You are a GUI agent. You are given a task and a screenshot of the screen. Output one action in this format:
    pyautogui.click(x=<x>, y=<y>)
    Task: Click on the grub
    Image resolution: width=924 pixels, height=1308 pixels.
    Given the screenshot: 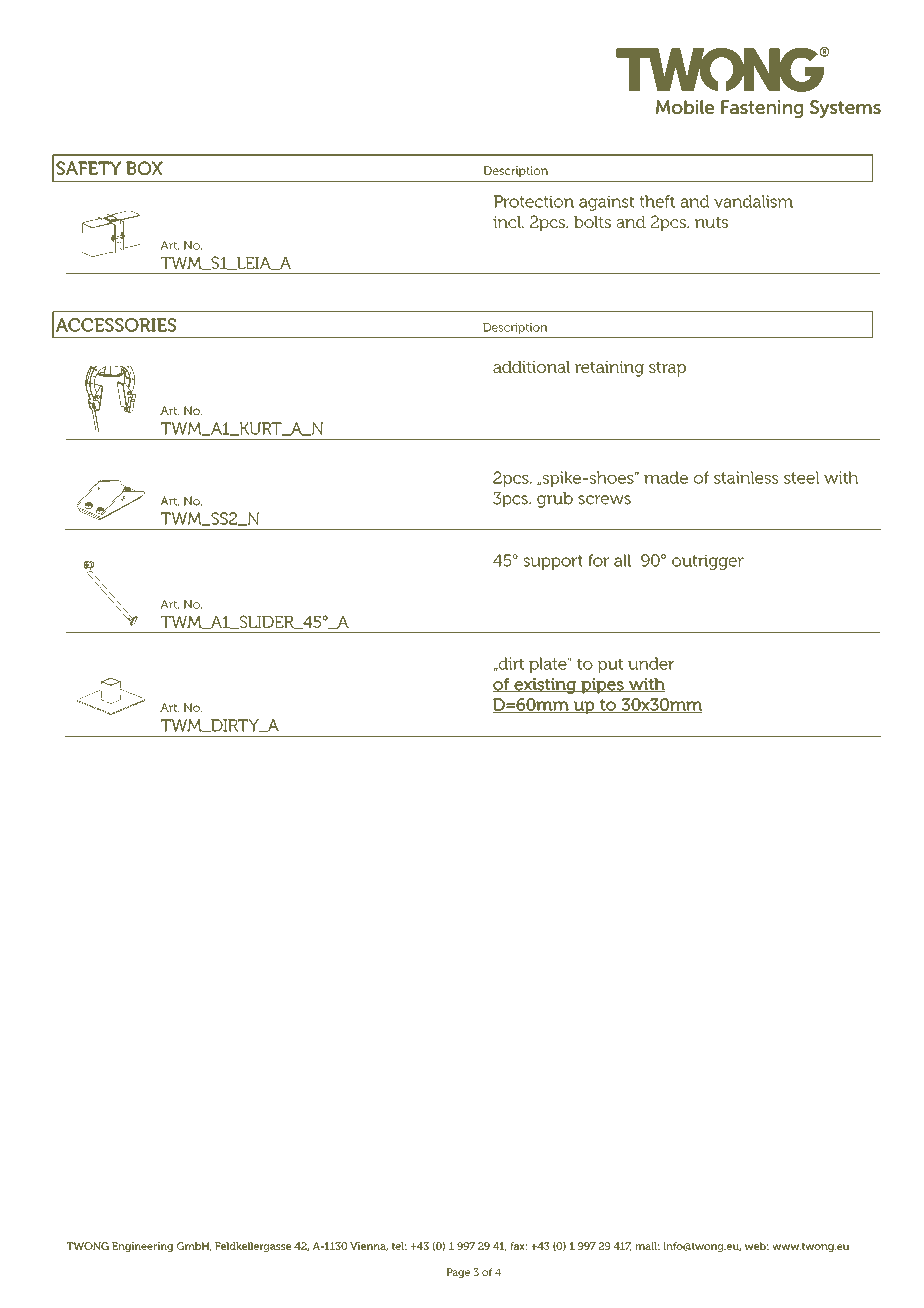 What is the action you would take?
    pyautogui.click(x=555, y=500)
